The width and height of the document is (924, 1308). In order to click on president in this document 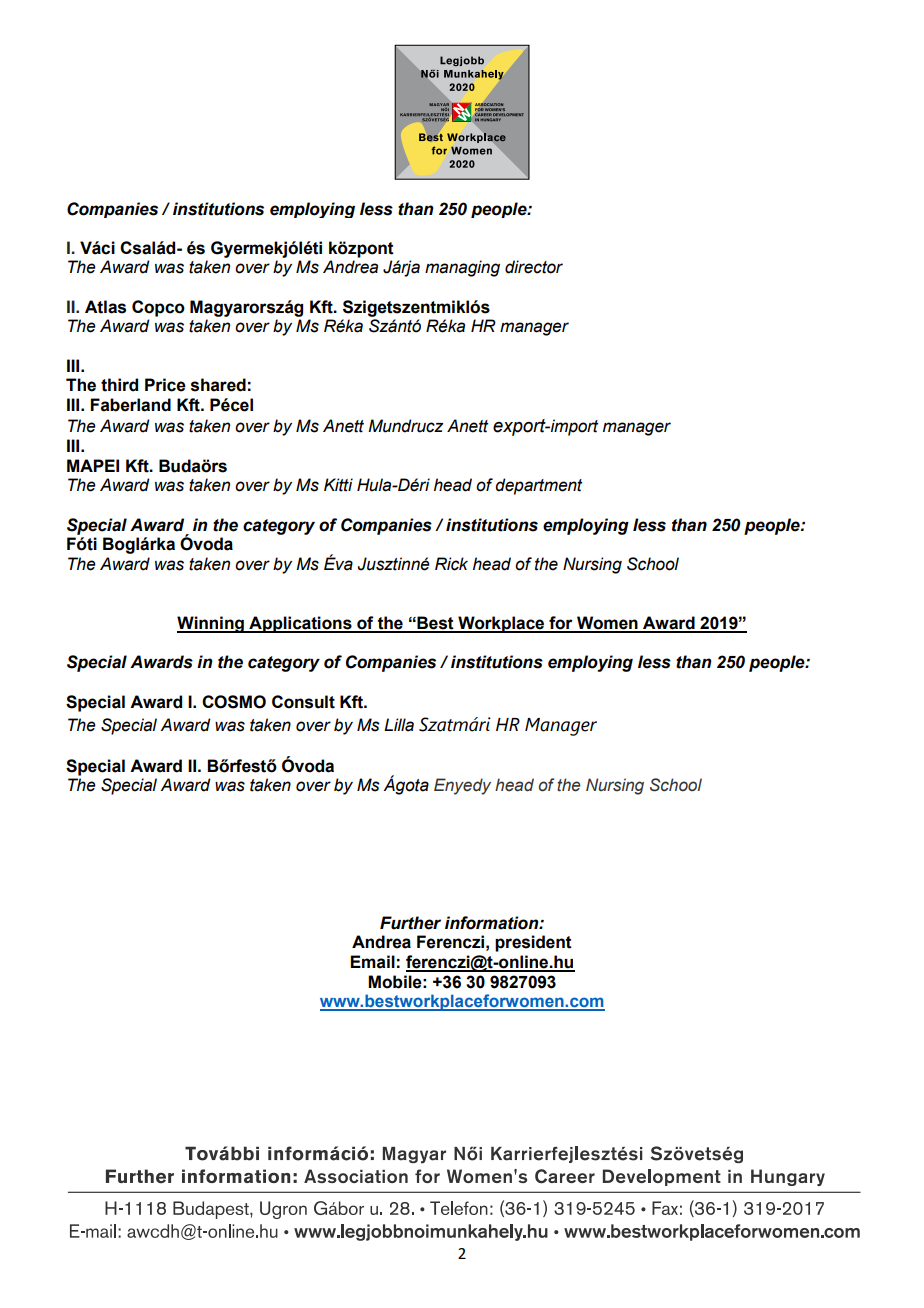, I will do `click(533, 943)`.
